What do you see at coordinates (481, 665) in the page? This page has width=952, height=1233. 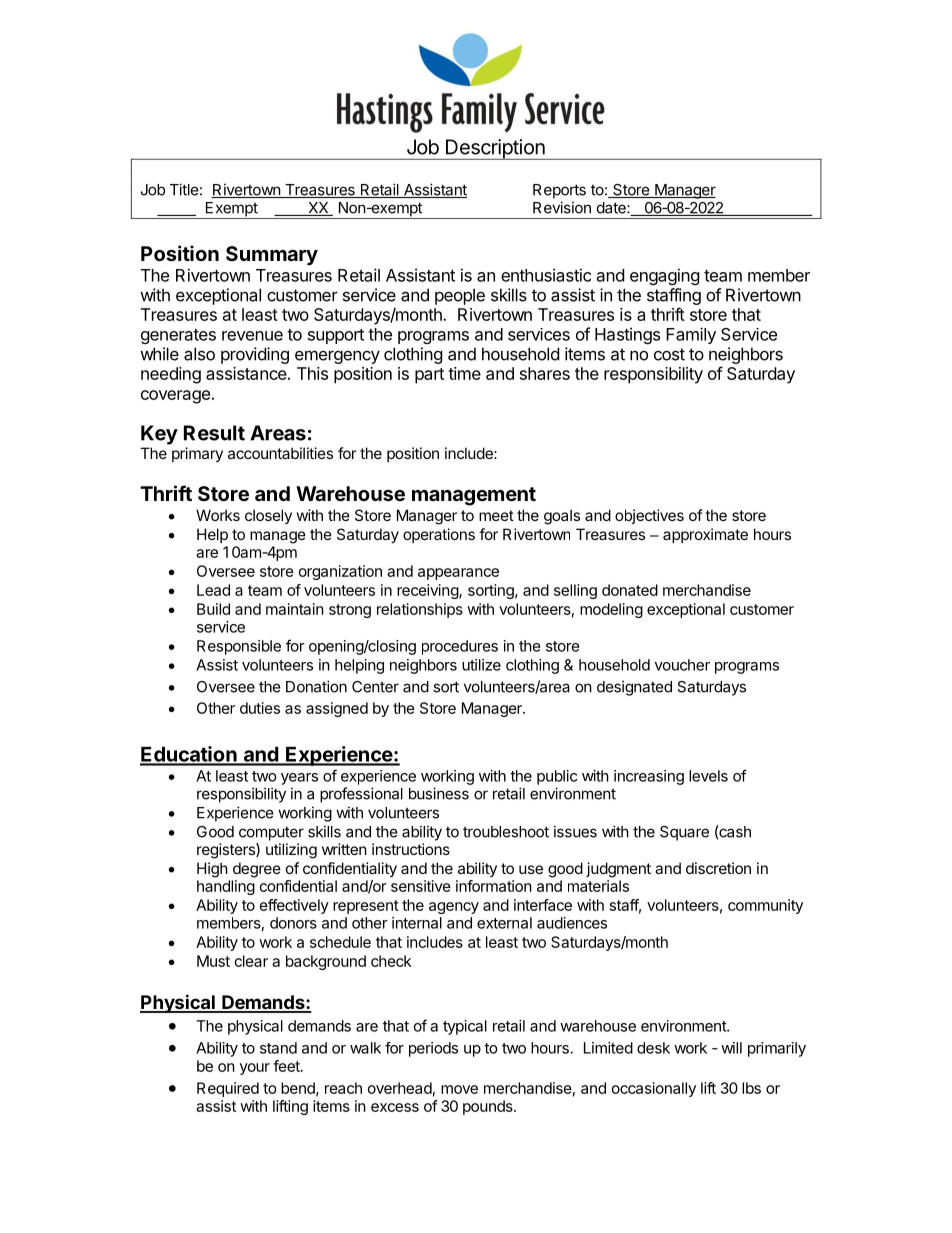 I see `utilize` at bounding box center [481, 665].
